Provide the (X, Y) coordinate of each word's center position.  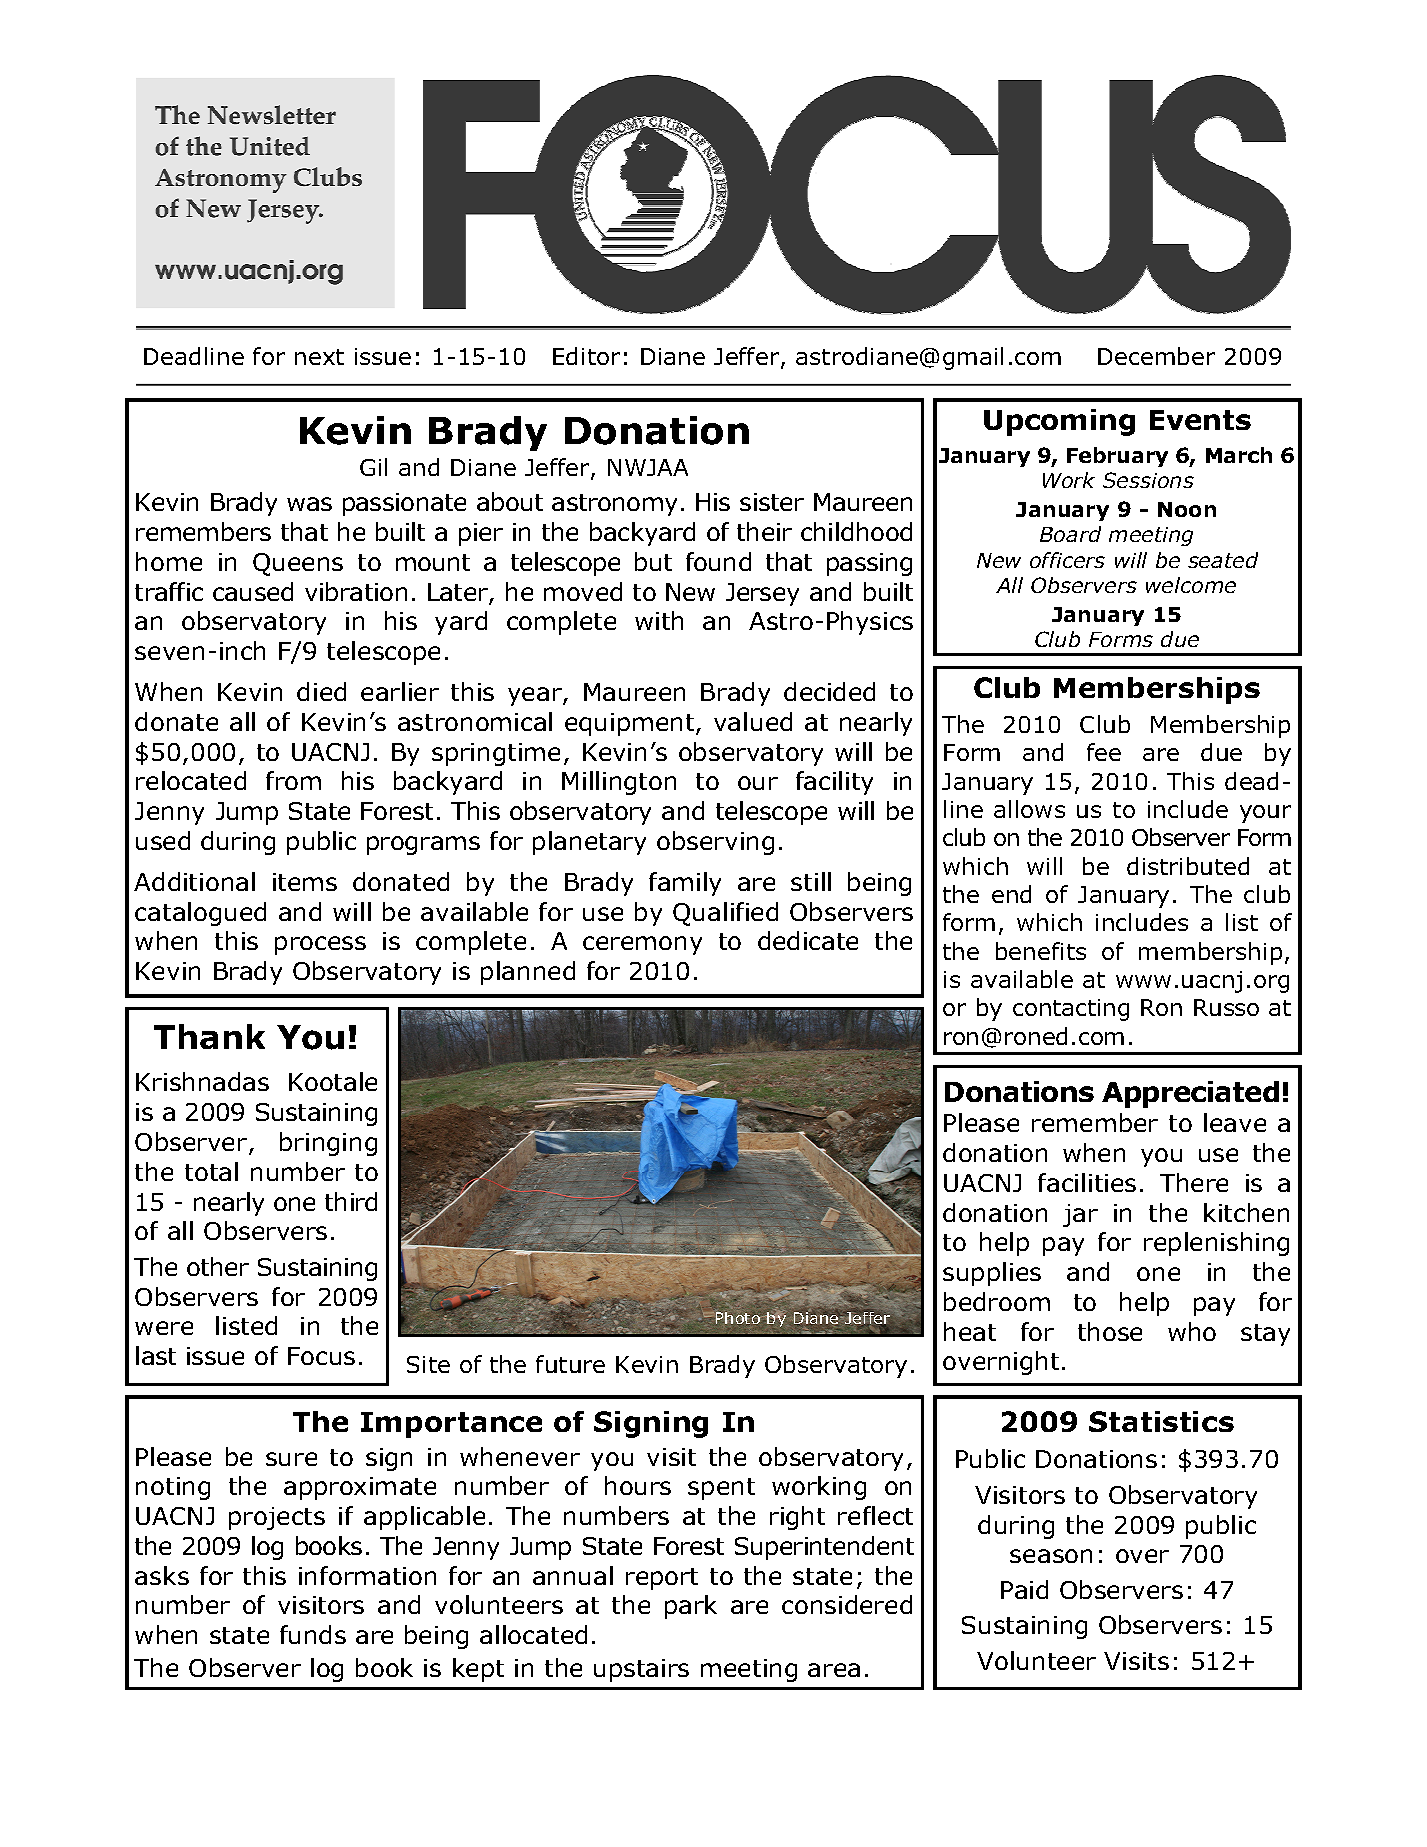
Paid (1024, 1589)
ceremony (642, 945)
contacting (1071, 1010)
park (691, 1607)
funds (313, 1634)
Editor (586, 356)
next (319, 357)
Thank (209, 1036)
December (1156, 356)
